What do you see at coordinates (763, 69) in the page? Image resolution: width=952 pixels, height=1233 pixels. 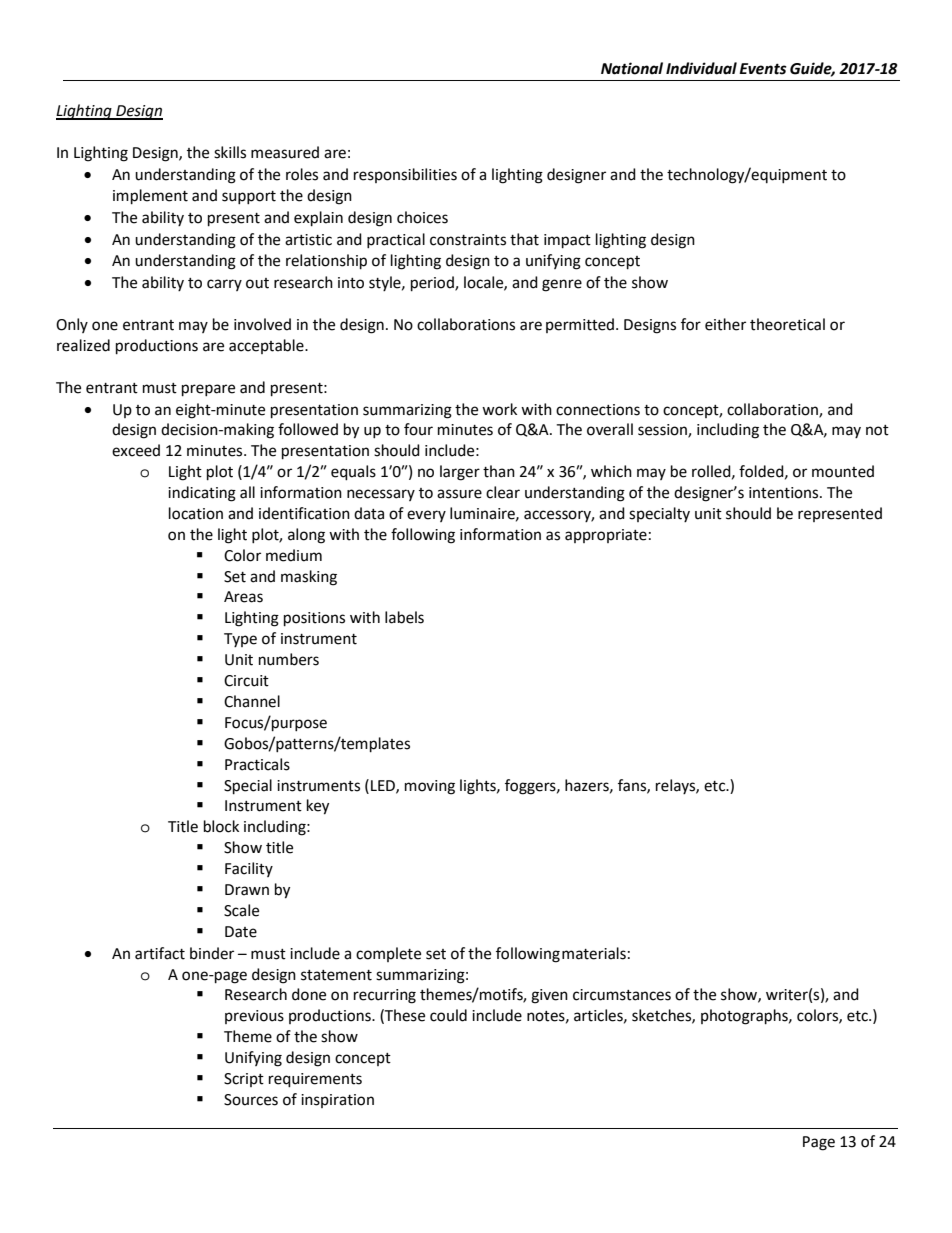 I see `Events` at bounding box center [763, 69].
